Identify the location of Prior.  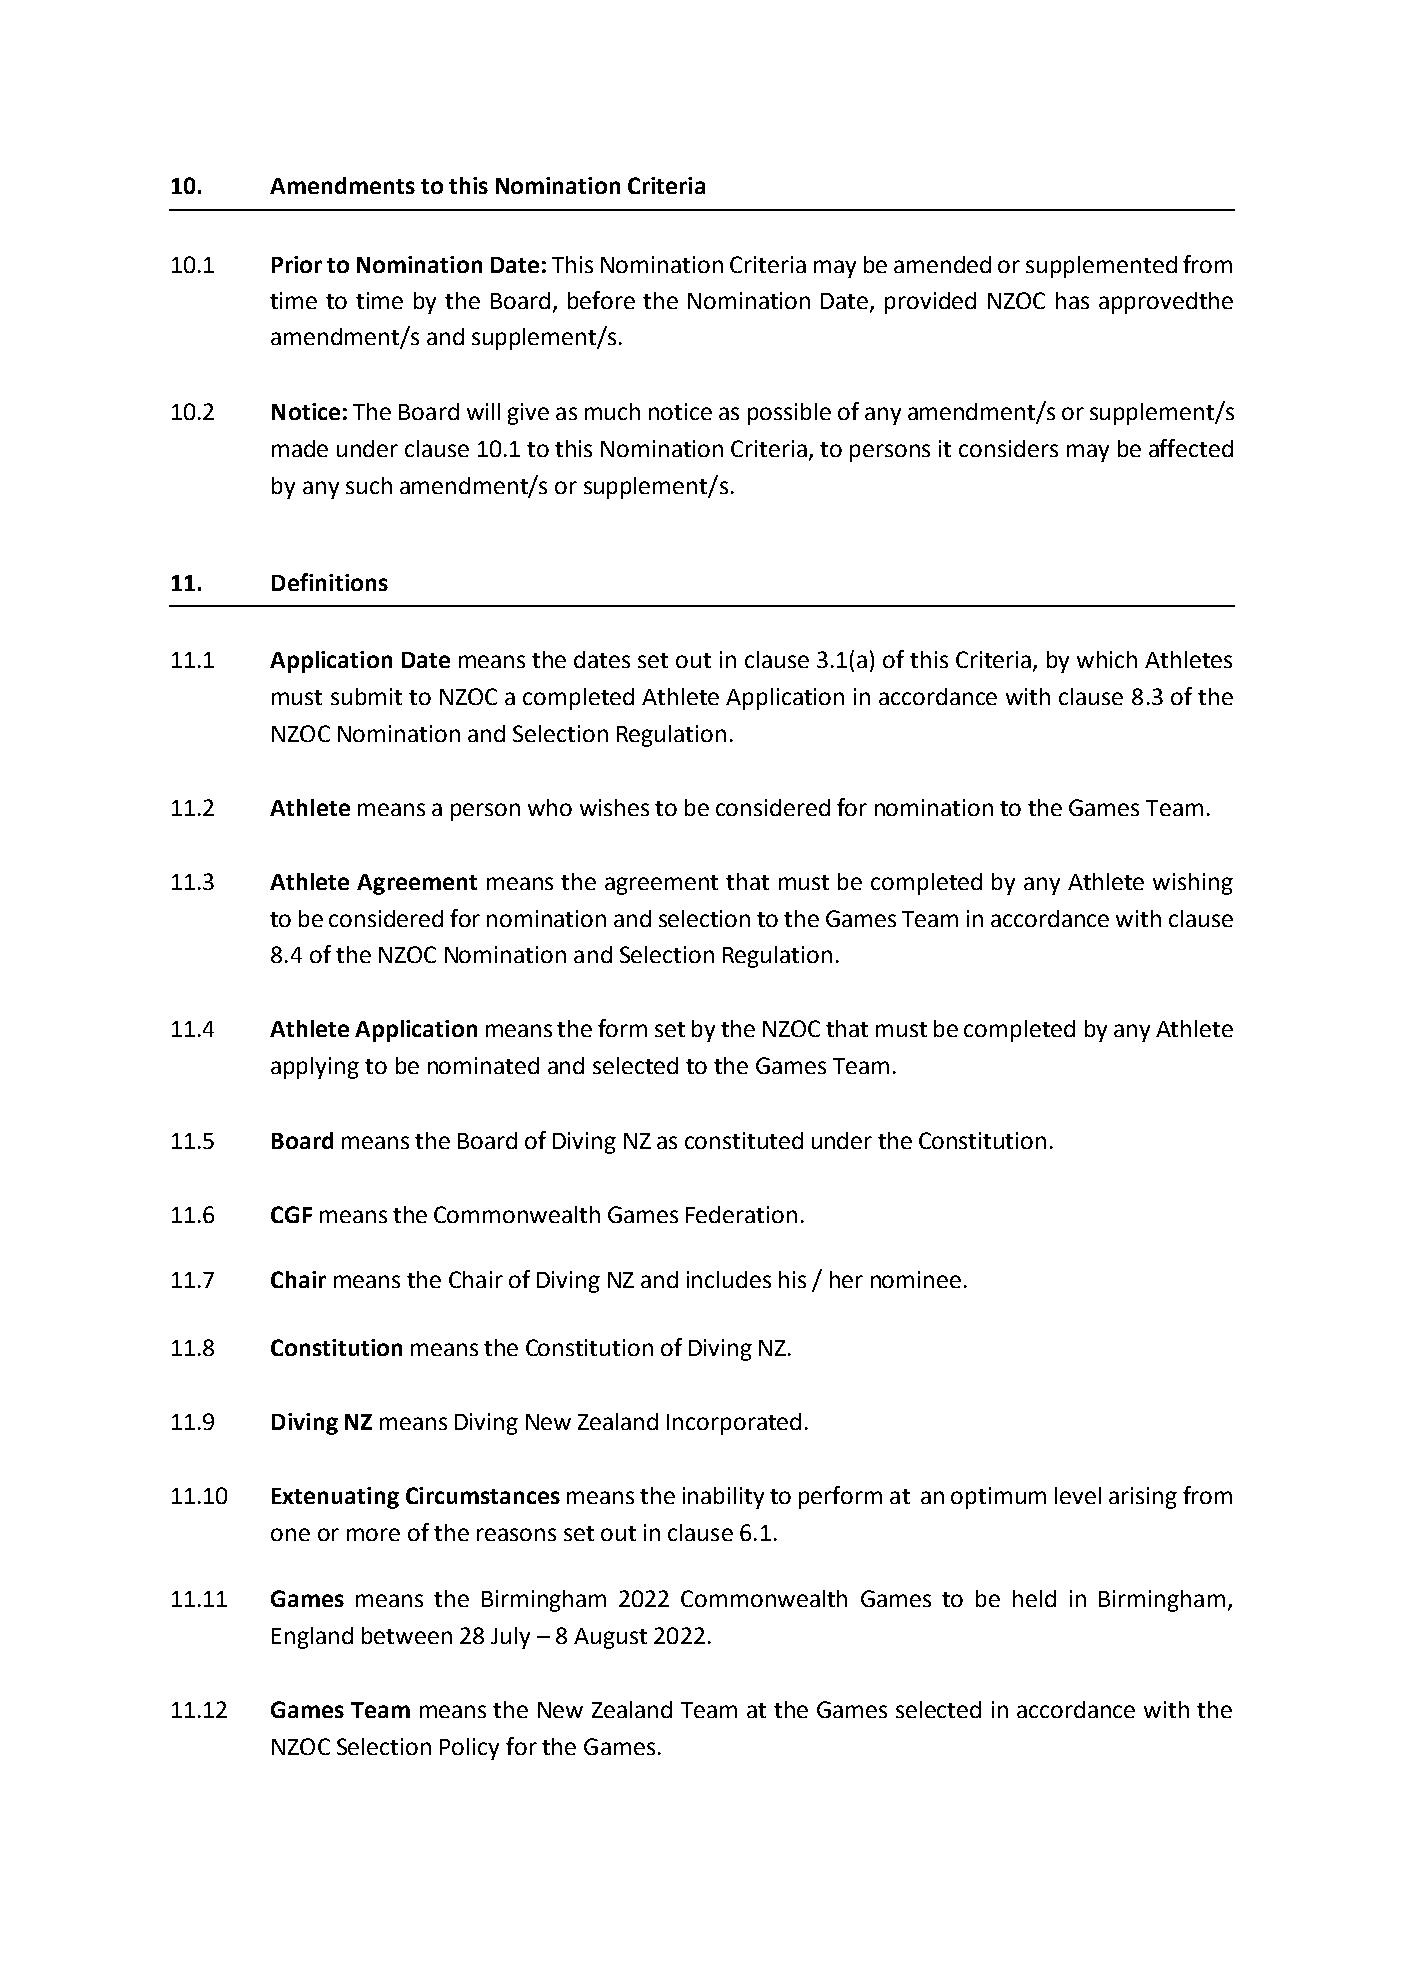
(297, 264).
